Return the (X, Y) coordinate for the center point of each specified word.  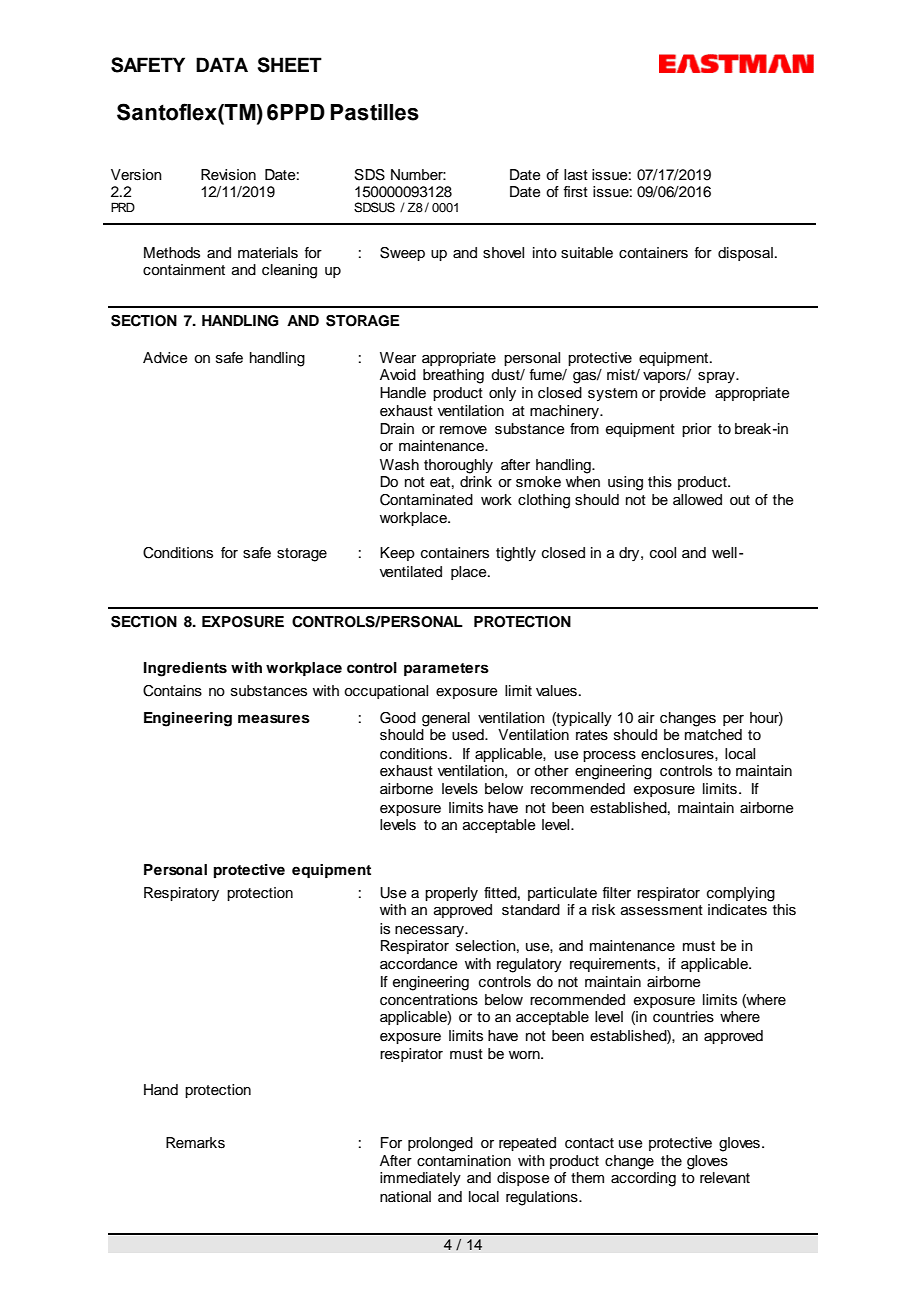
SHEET (290, 65)
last (576, 175)
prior (697, 430)
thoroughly (458, 466)
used (469, 735)
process (609, 756)
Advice (165, 358)
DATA (222, 64)
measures (274, 719)
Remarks (195, 1143)
